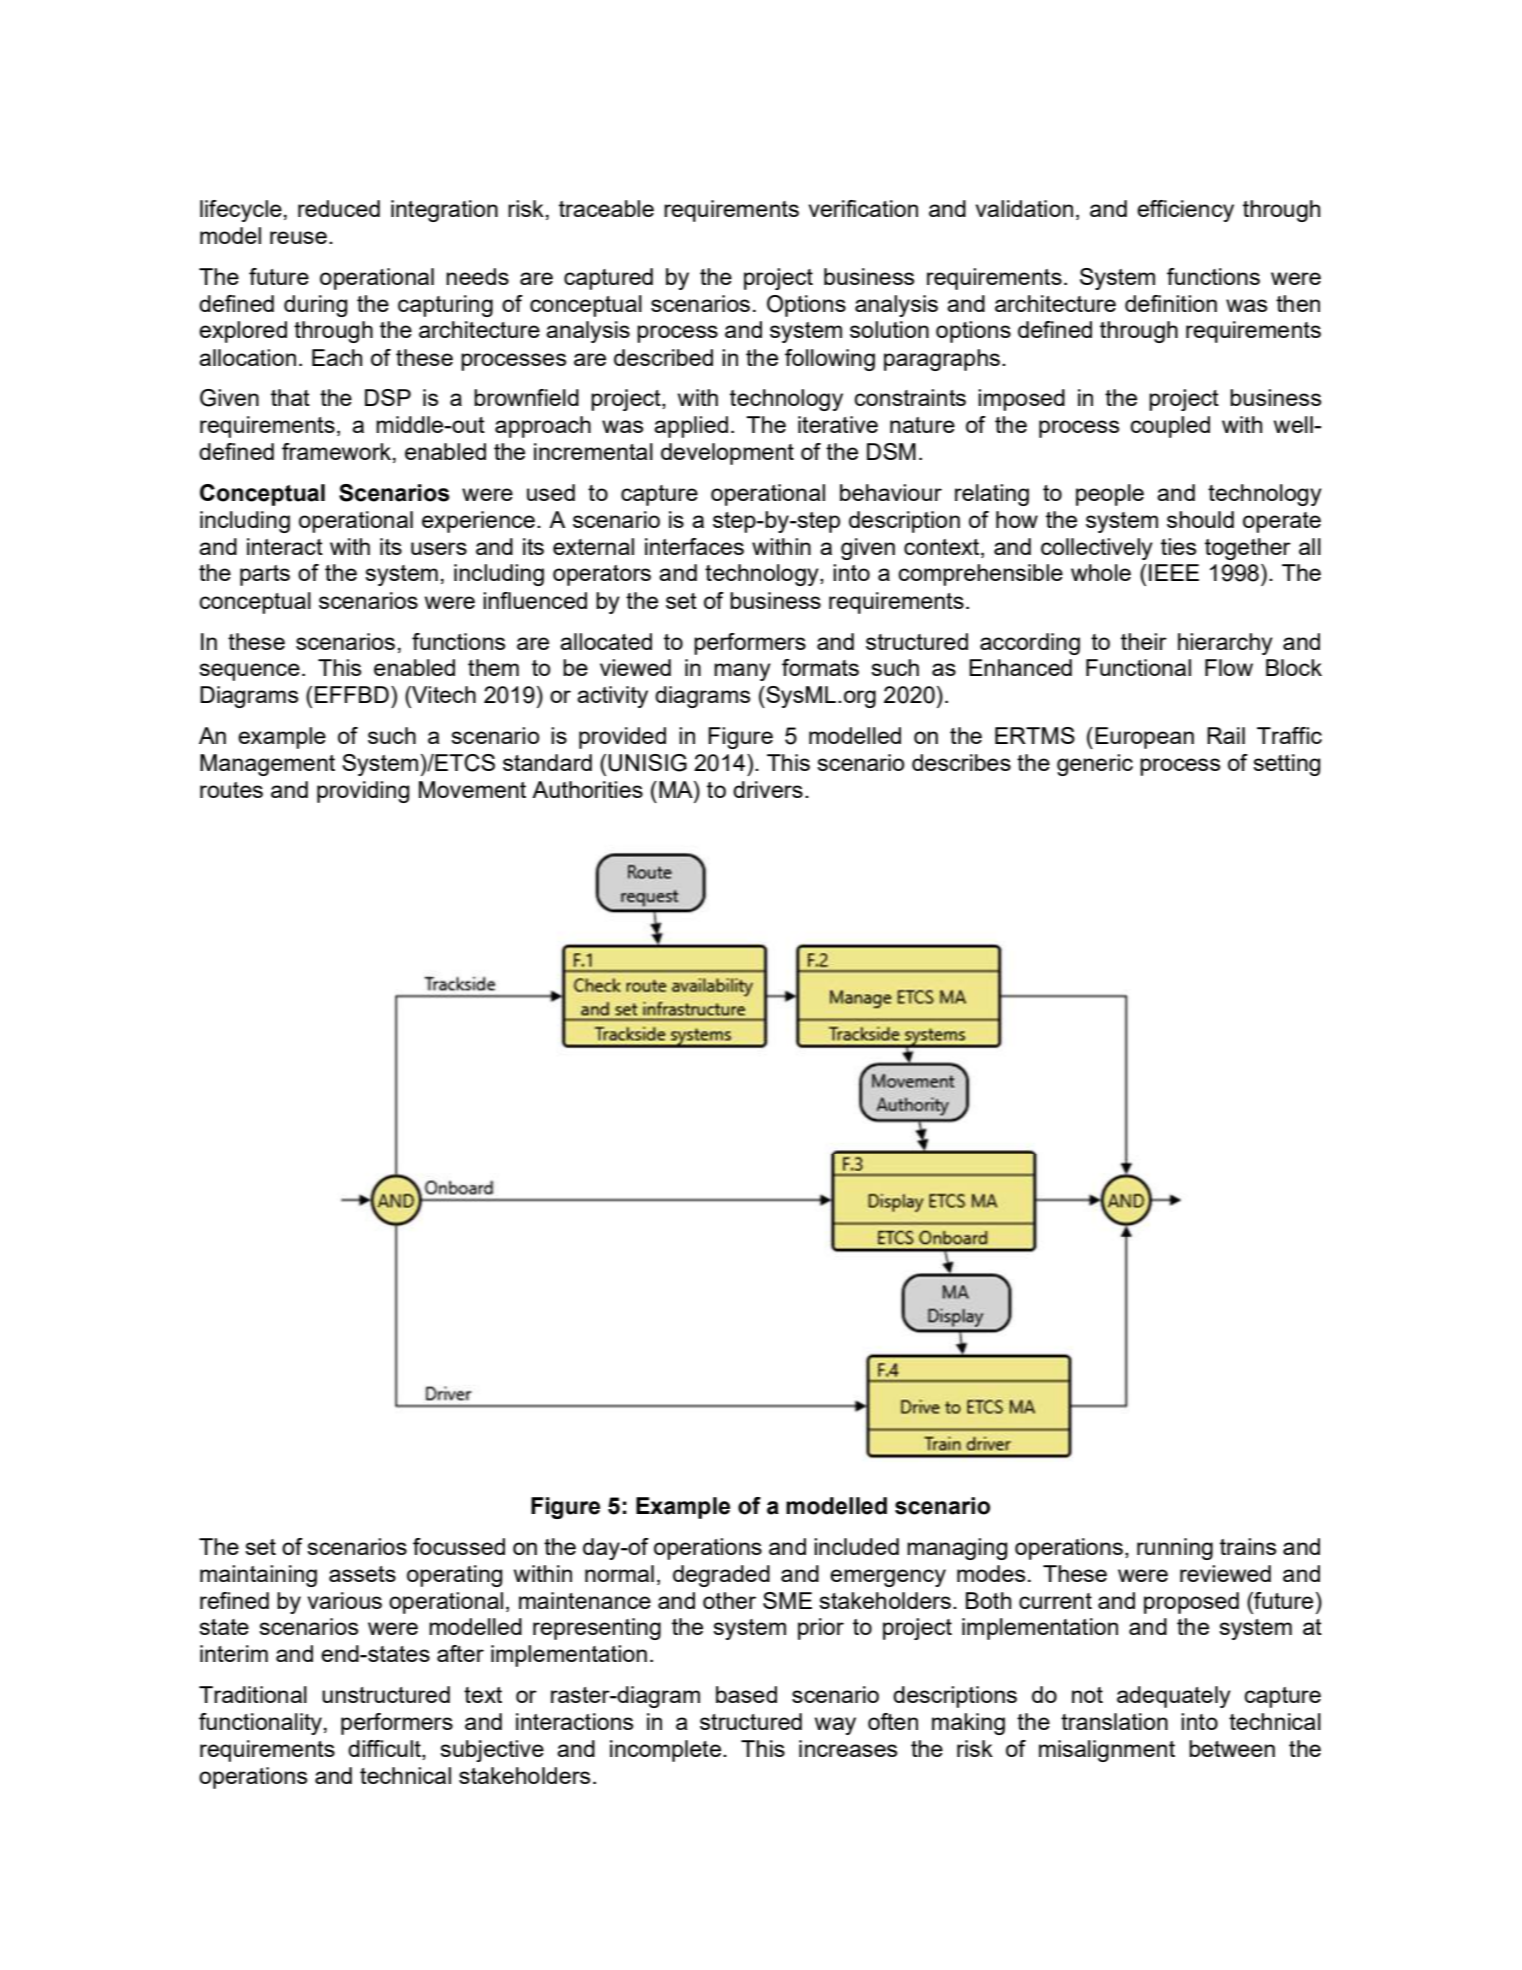  Describe the element at coordinates (298, 237) in the screenshot. I see `reuse` at that location.
